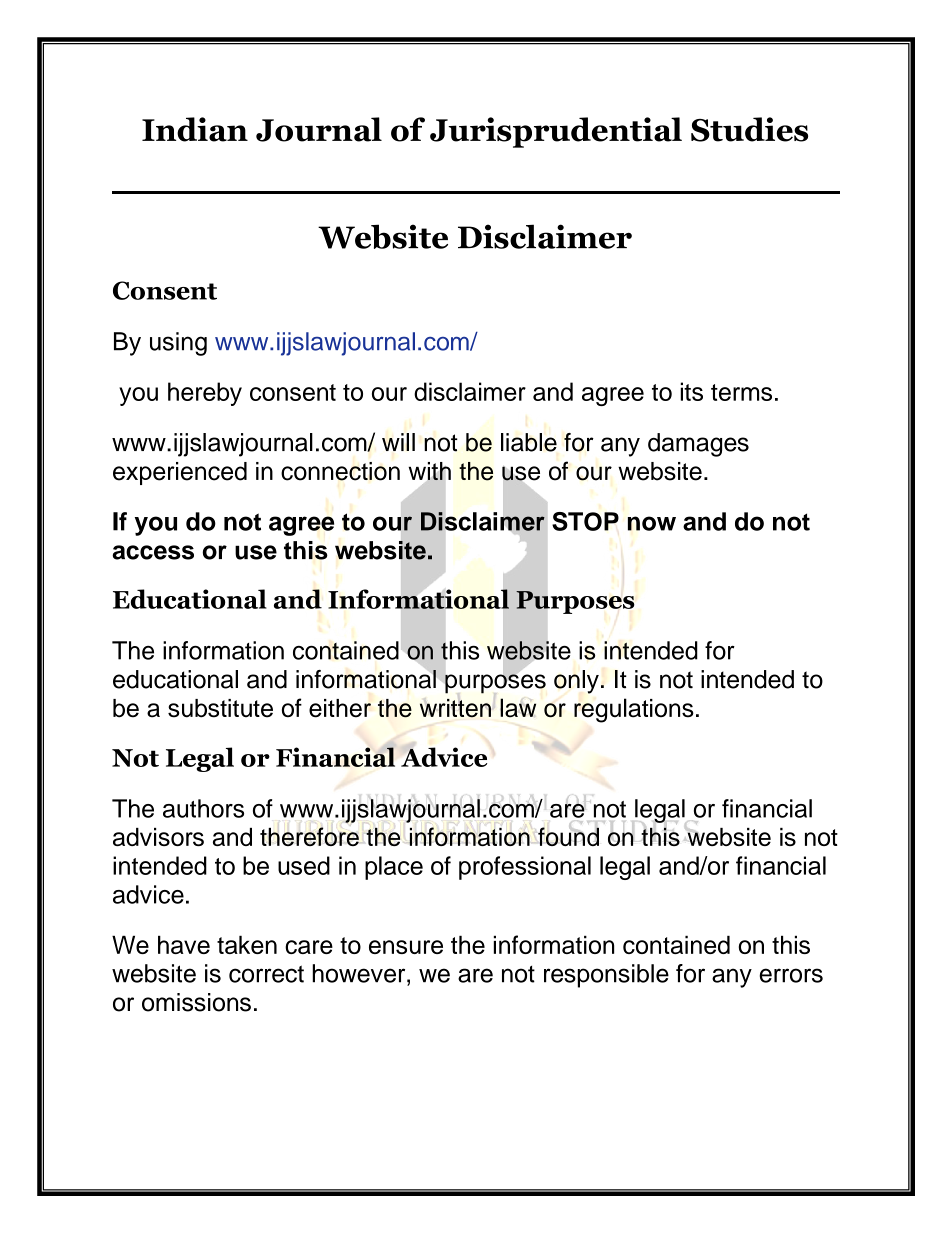 This screenshot has height=1233, width=952. I want to click on access, so click(153, 552).
